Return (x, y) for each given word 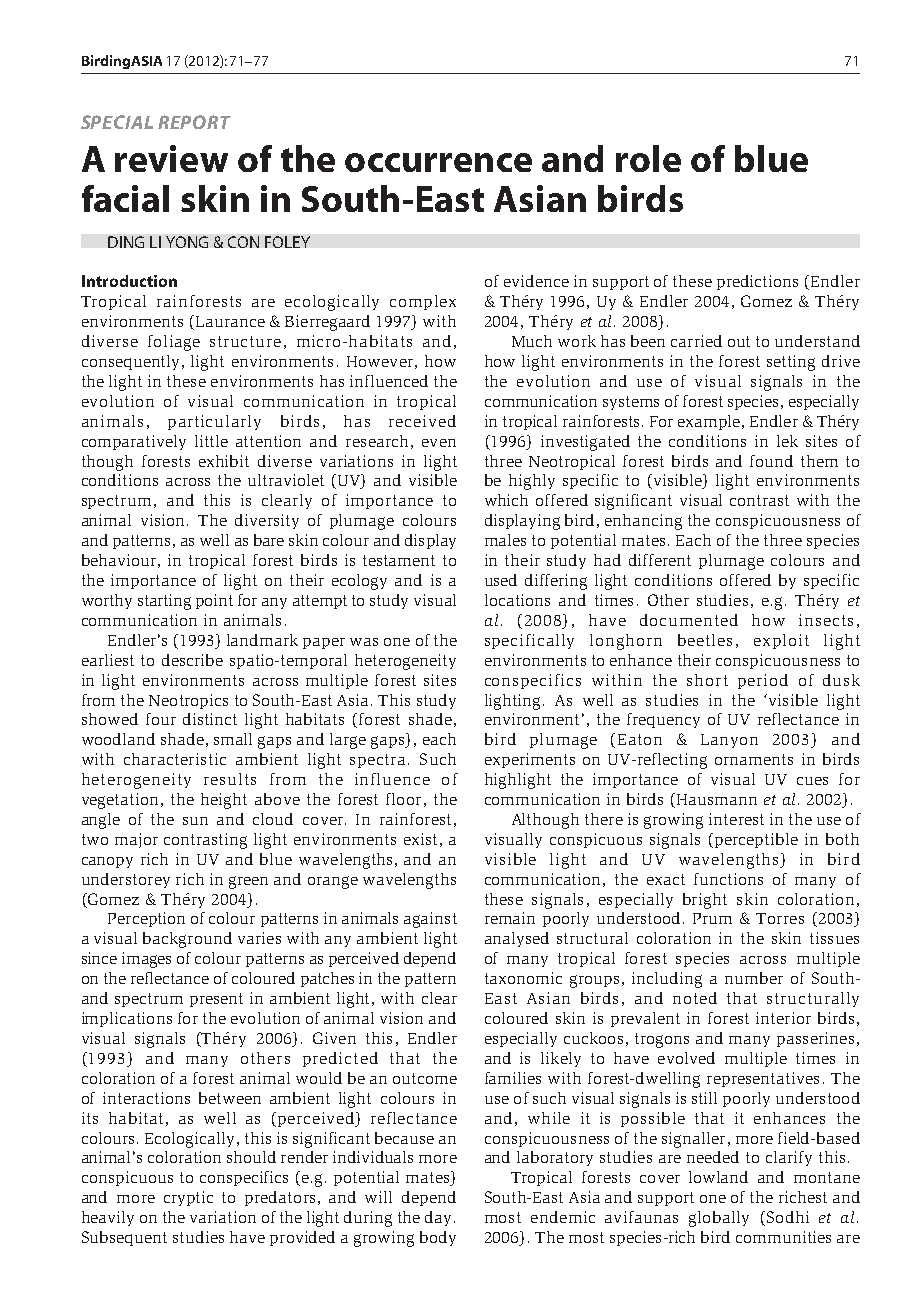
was (364, 642)
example (710, 422)
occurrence (438, 162)
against (430, 920)
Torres (780, 918)
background (187, 940)
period (763, 681)
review (171, 158)
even (439, 443)
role (648, 158)
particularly (214, 422)
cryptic (188, 1198)
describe (192, 660)
